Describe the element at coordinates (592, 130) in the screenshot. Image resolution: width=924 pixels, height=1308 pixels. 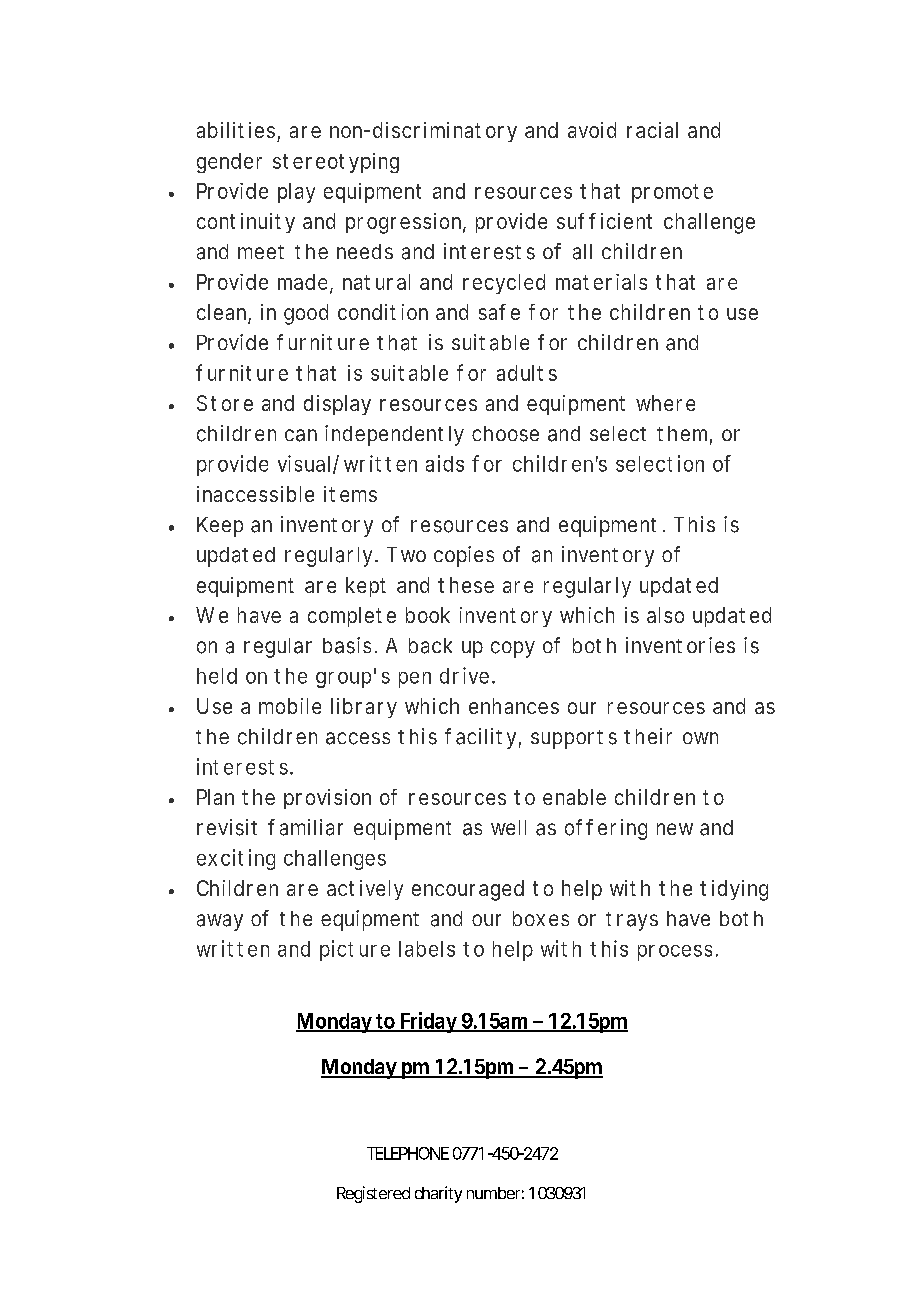
I see `avoid` at that location.
